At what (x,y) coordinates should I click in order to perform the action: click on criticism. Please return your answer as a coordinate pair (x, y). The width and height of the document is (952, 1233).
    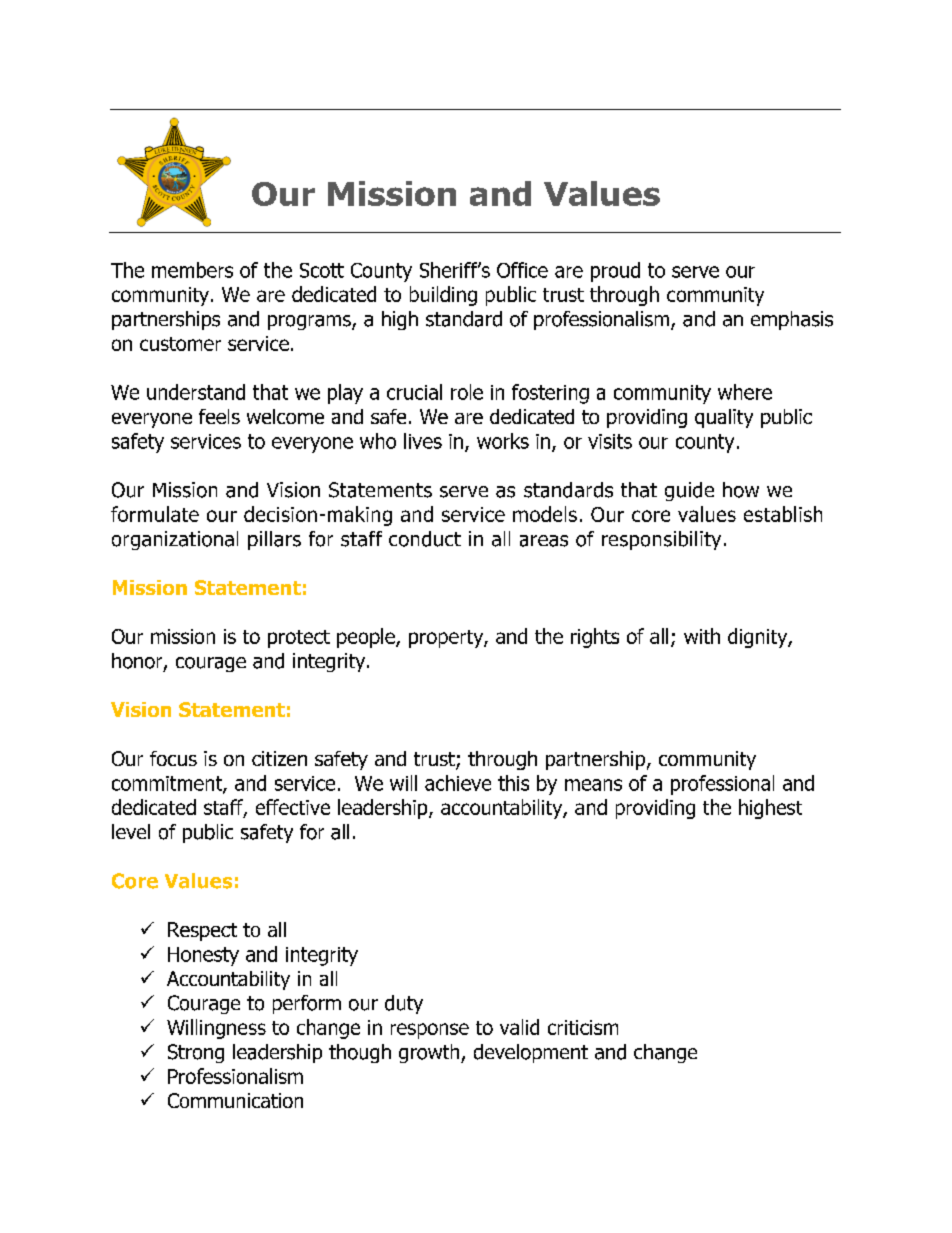
    Looking at the image, I should click on (583, 1027).
